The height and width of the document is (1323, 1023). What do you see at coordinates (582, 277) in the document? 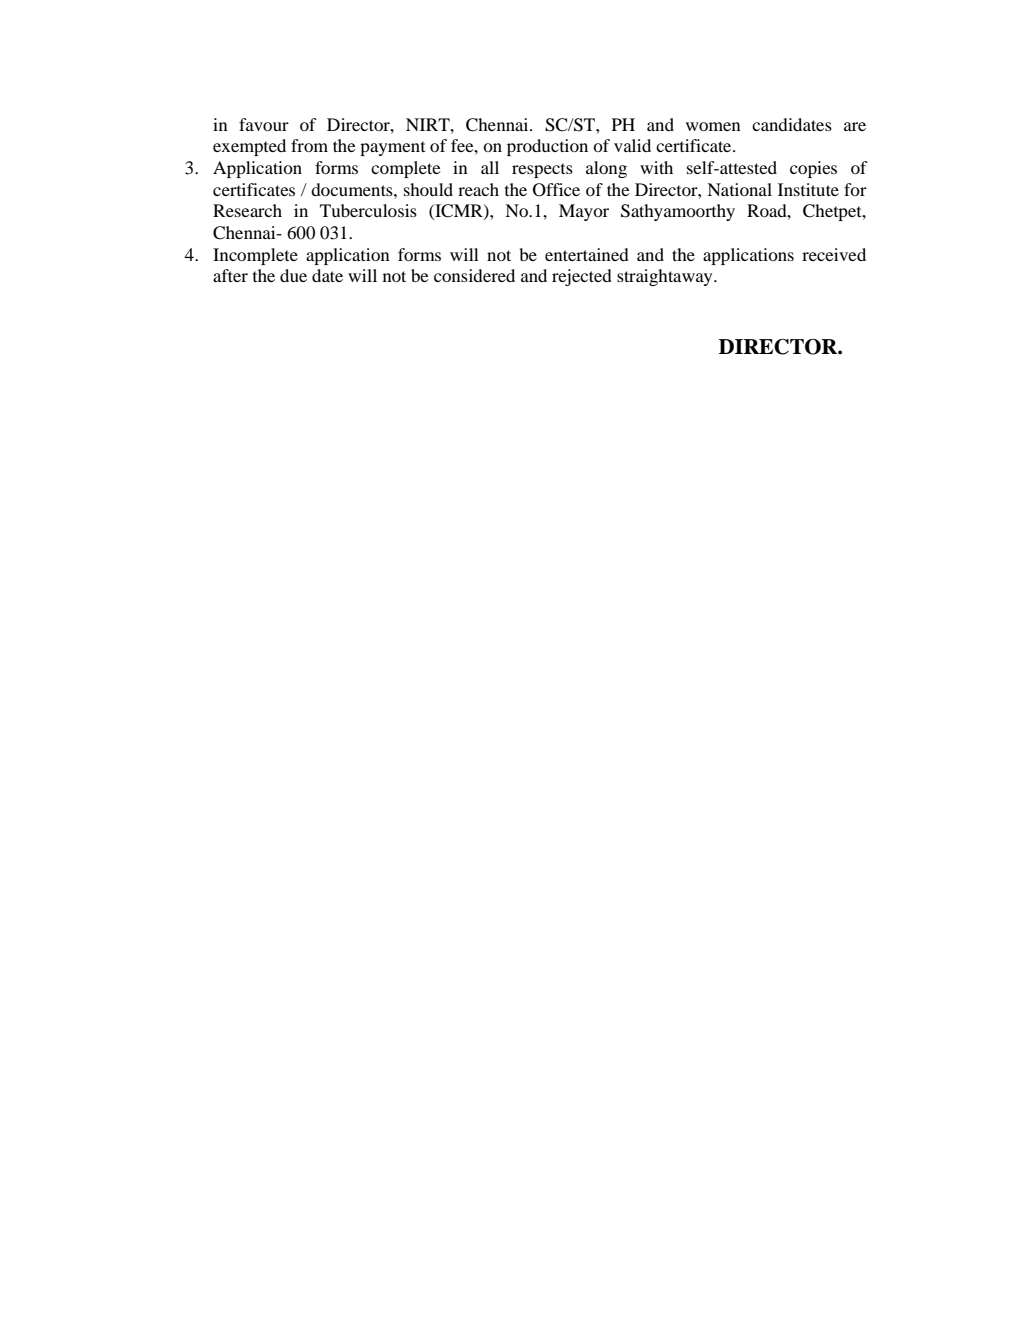
I see `rejected` at bounding box center [582, 277].
